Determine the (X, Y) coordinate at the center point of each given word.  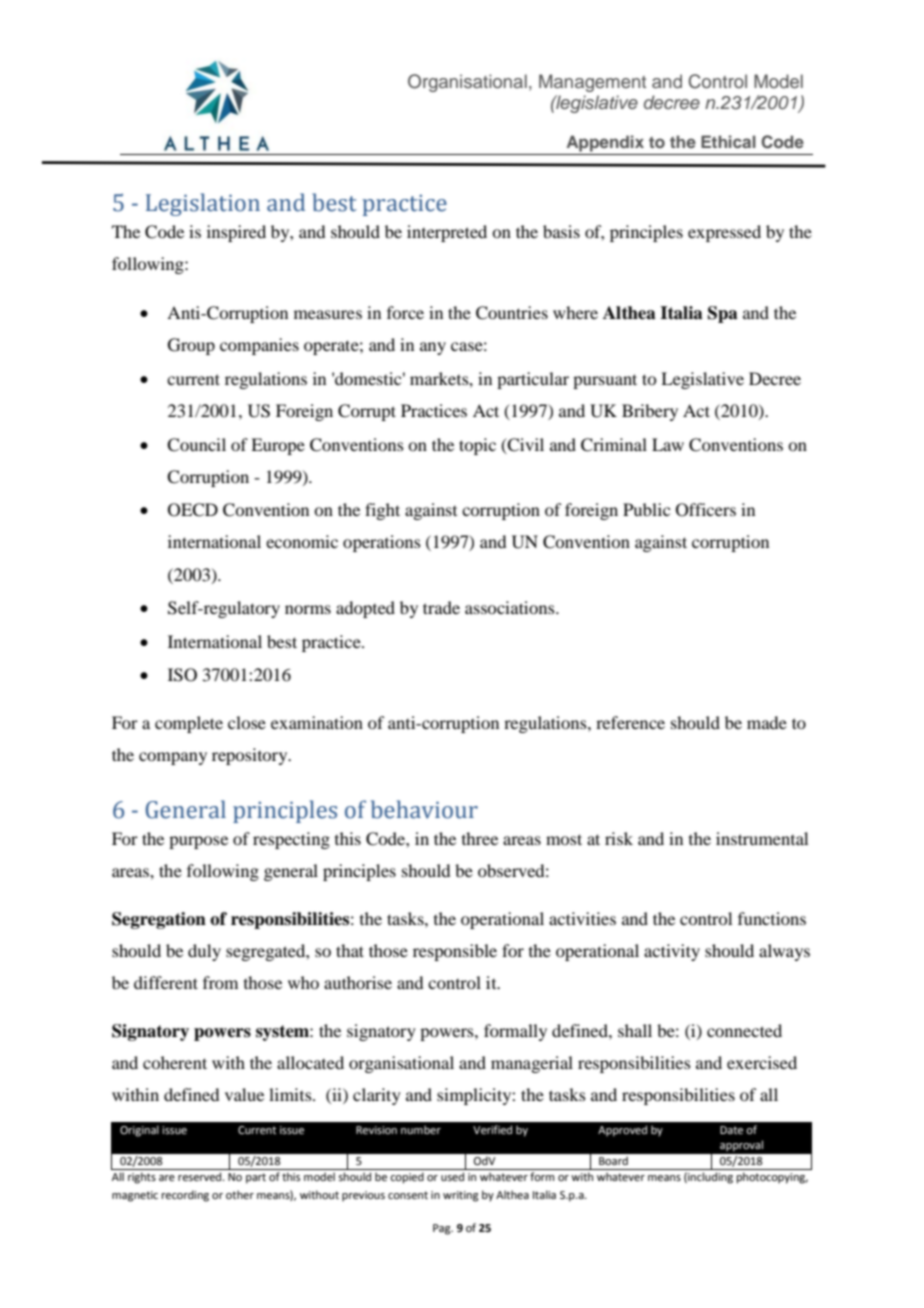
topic (477, 446)
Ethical (728, 141)
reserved (201, 1176)
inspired (236, 233)
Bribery (650, 412)
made (767, 722)
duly (204, 952)
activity (672, 952)
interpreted (447, 233)
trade (441, 607)
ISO (182, 675)
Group (191, 346)
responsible (455, 952)
